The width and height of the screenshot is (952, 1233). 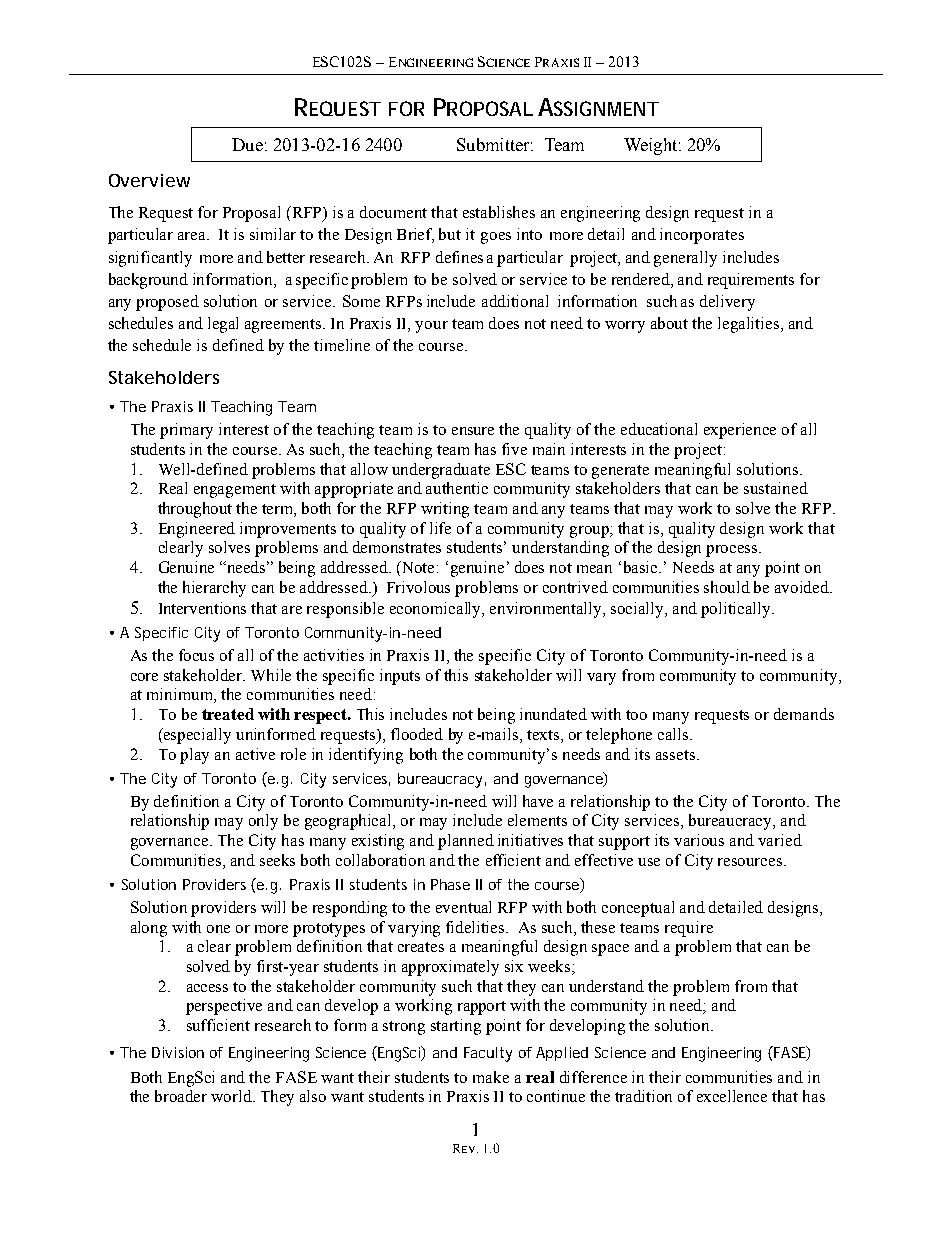 What do you see at coordinates (737, 610) in the screenshot?
I see `politically` at bounding box center [737, 610].
